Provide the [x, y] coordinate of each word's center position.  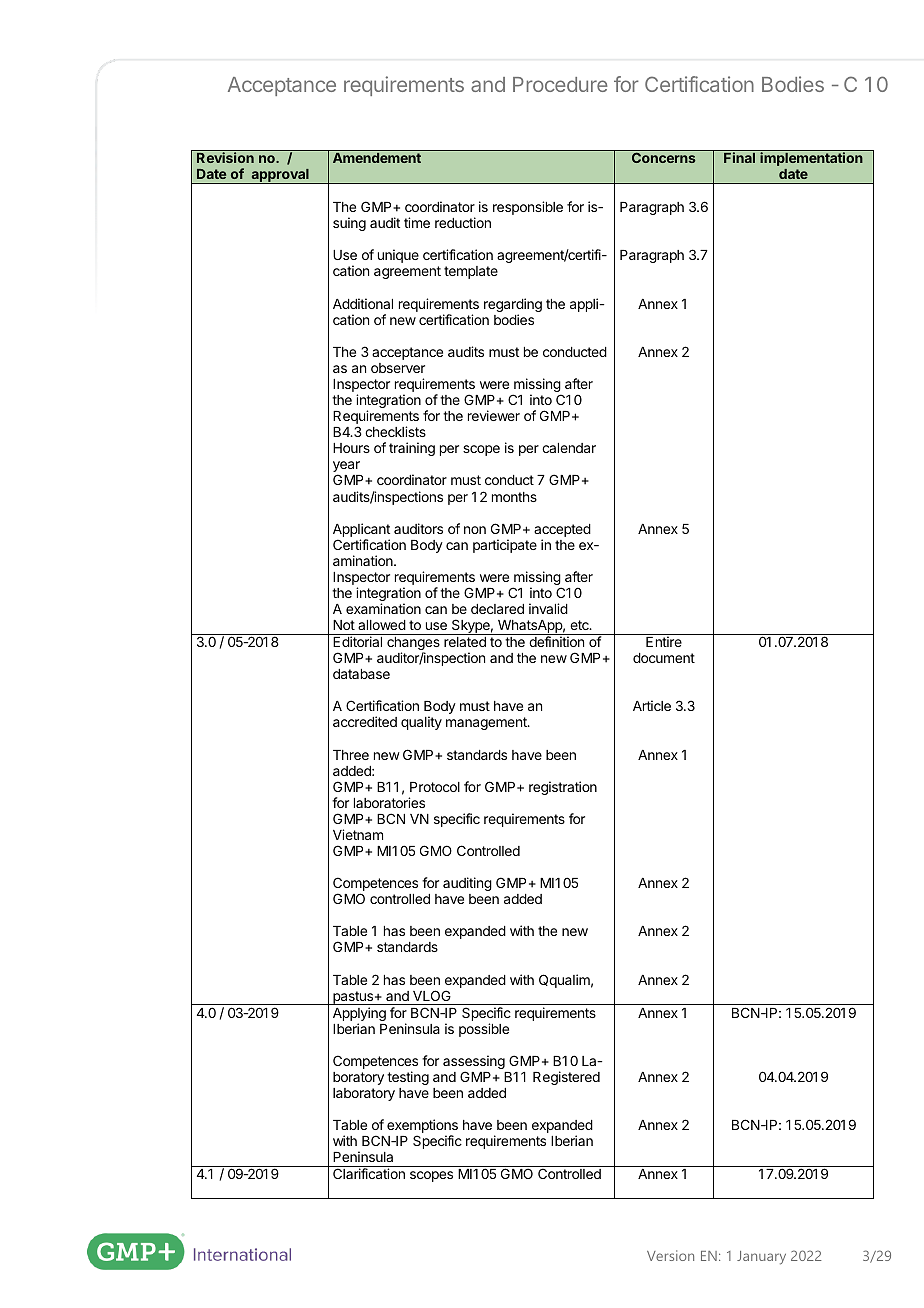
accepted [562, 530]
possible [484, 1030]
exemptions [422, 1127]
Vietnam [358, 834]
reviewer [494, 415]
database [361, 674]
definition [556, 641]
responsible [528, 208]
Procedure [560, 84]
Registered [566, 1078]
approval [280, 176]
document [664, 658]
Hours [351, 448]
